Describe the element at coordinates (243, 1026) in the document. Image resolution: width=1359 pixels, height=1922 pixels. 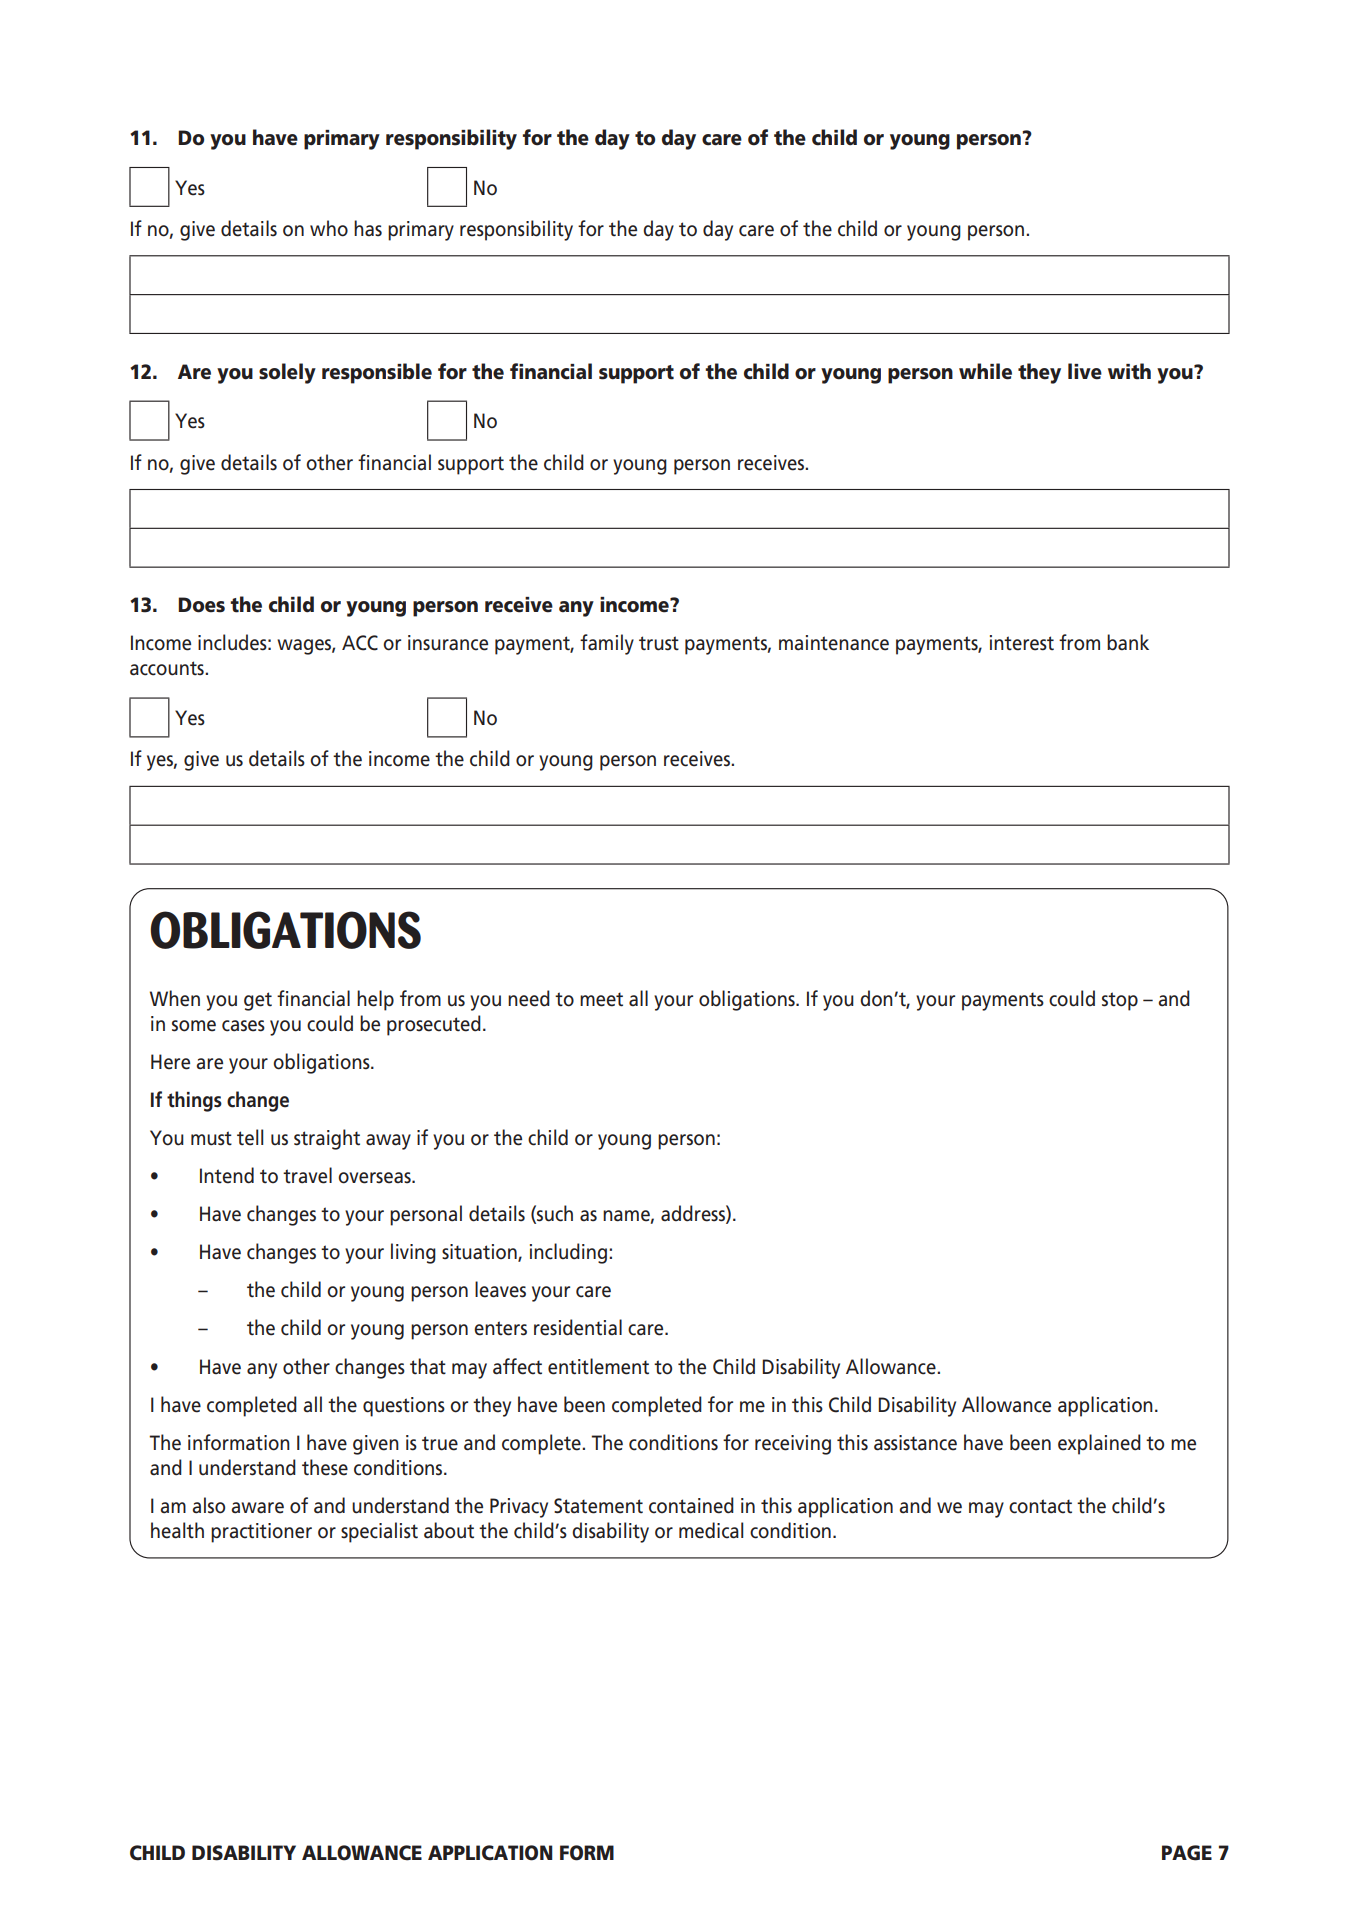
I see `cases` at that location.
